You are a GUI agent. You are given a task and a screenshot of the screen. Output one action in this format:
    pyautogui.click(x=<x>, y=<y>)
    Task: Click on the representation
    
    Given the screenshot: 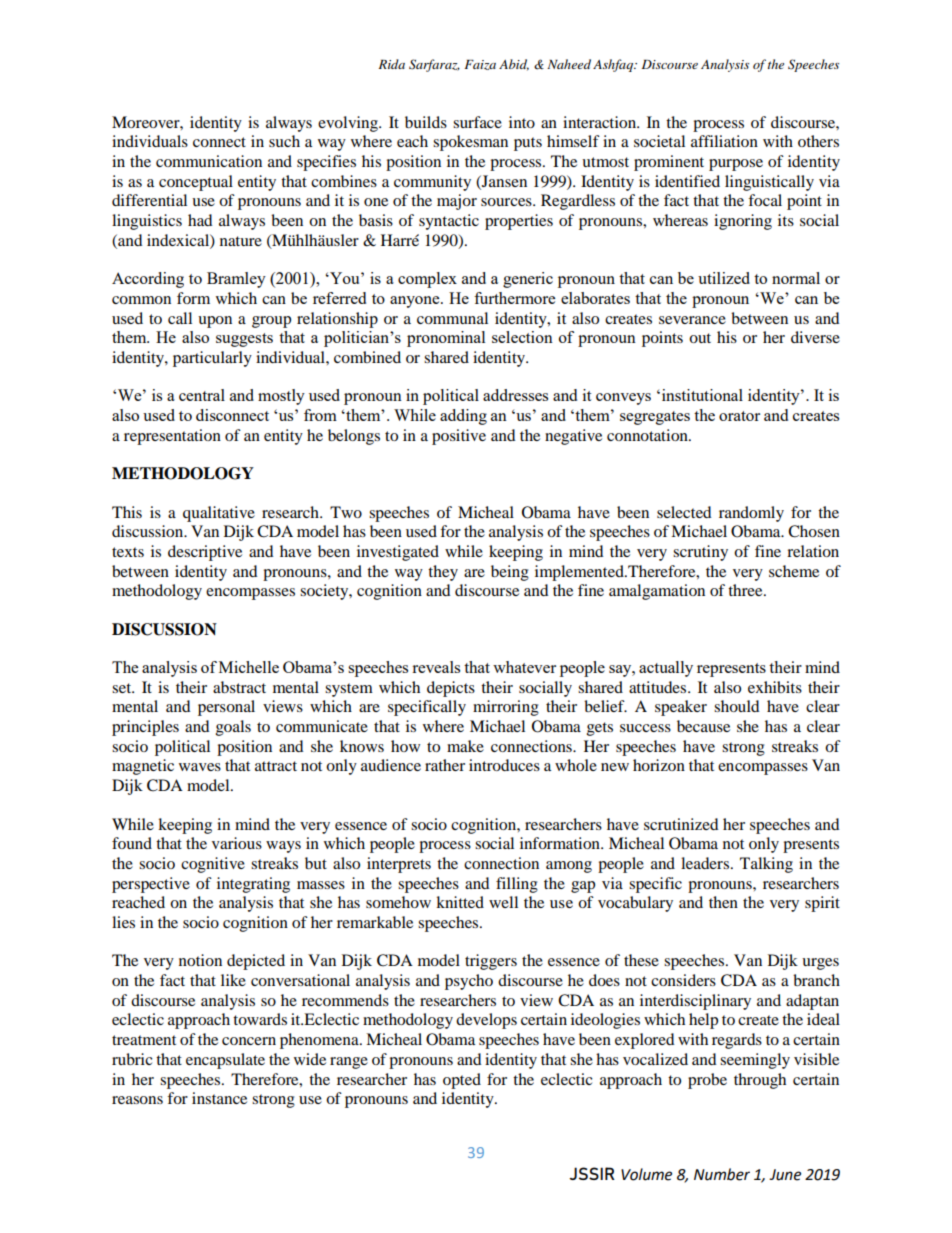 What is the action you would take?
    pyautogui.click(x=172, y=437)
